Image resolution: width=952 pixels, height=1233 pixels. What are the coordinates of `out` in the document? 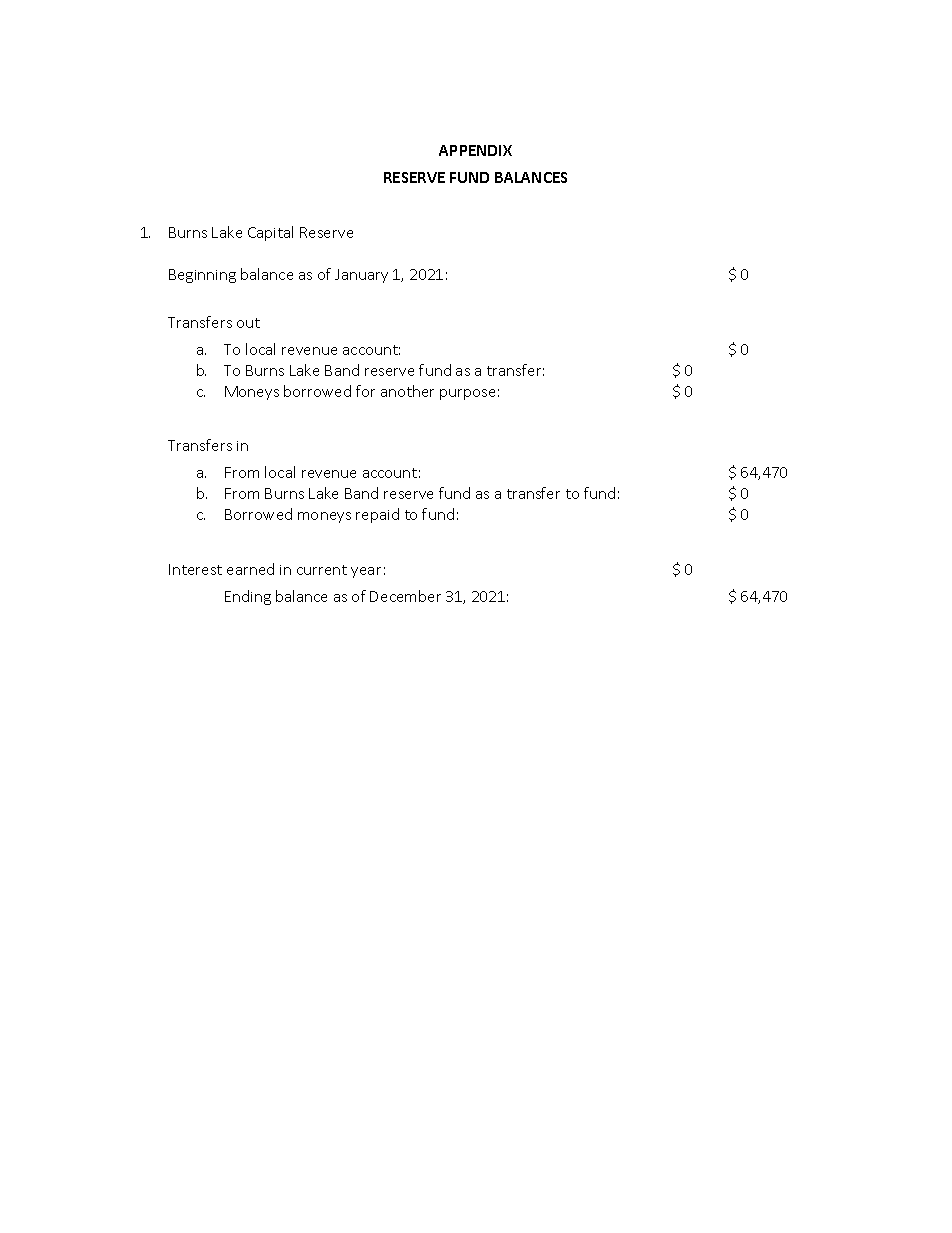 It's located at (248, 323).
